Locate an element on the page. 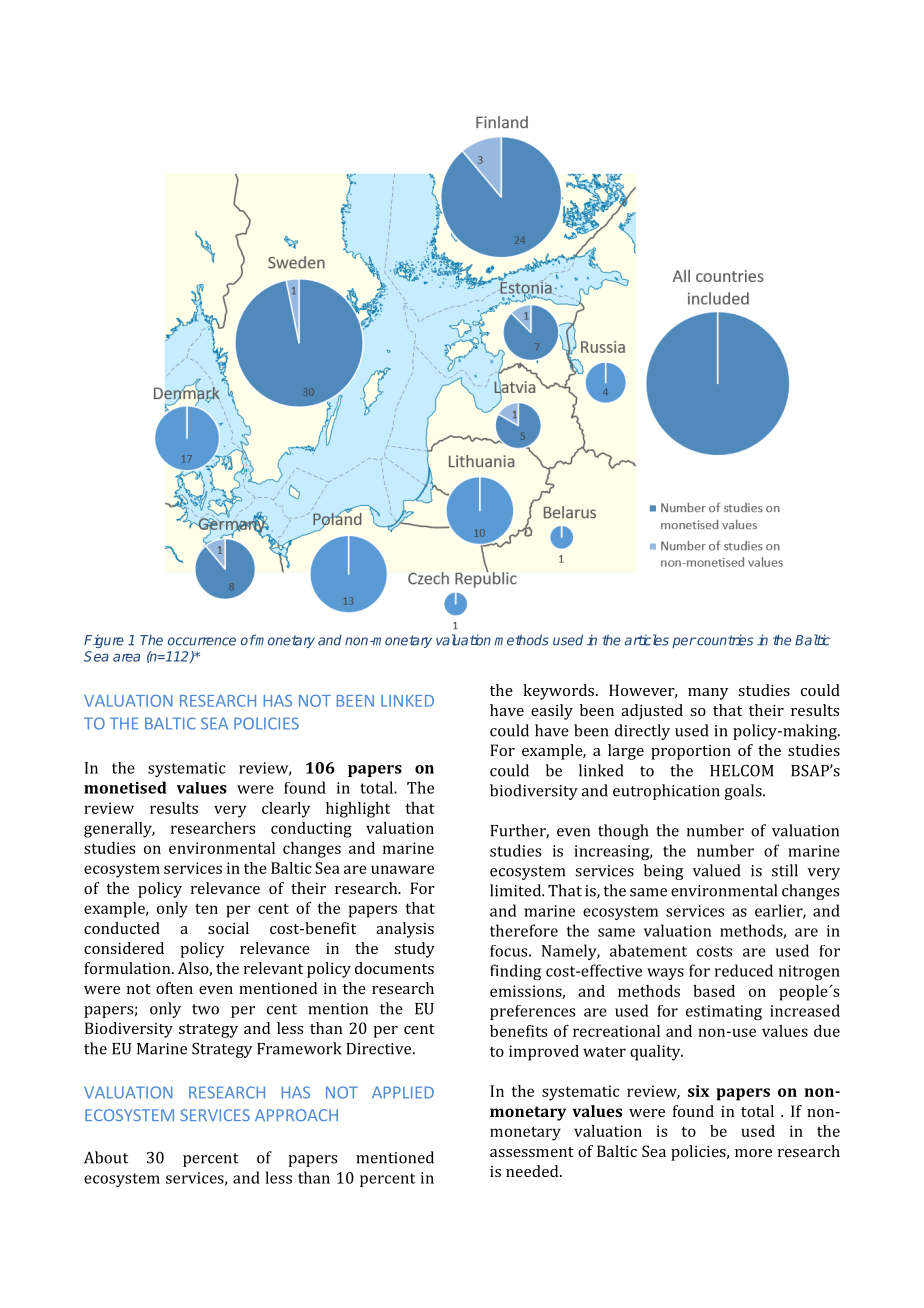  estimating is located at coordinates (724, 1012).
